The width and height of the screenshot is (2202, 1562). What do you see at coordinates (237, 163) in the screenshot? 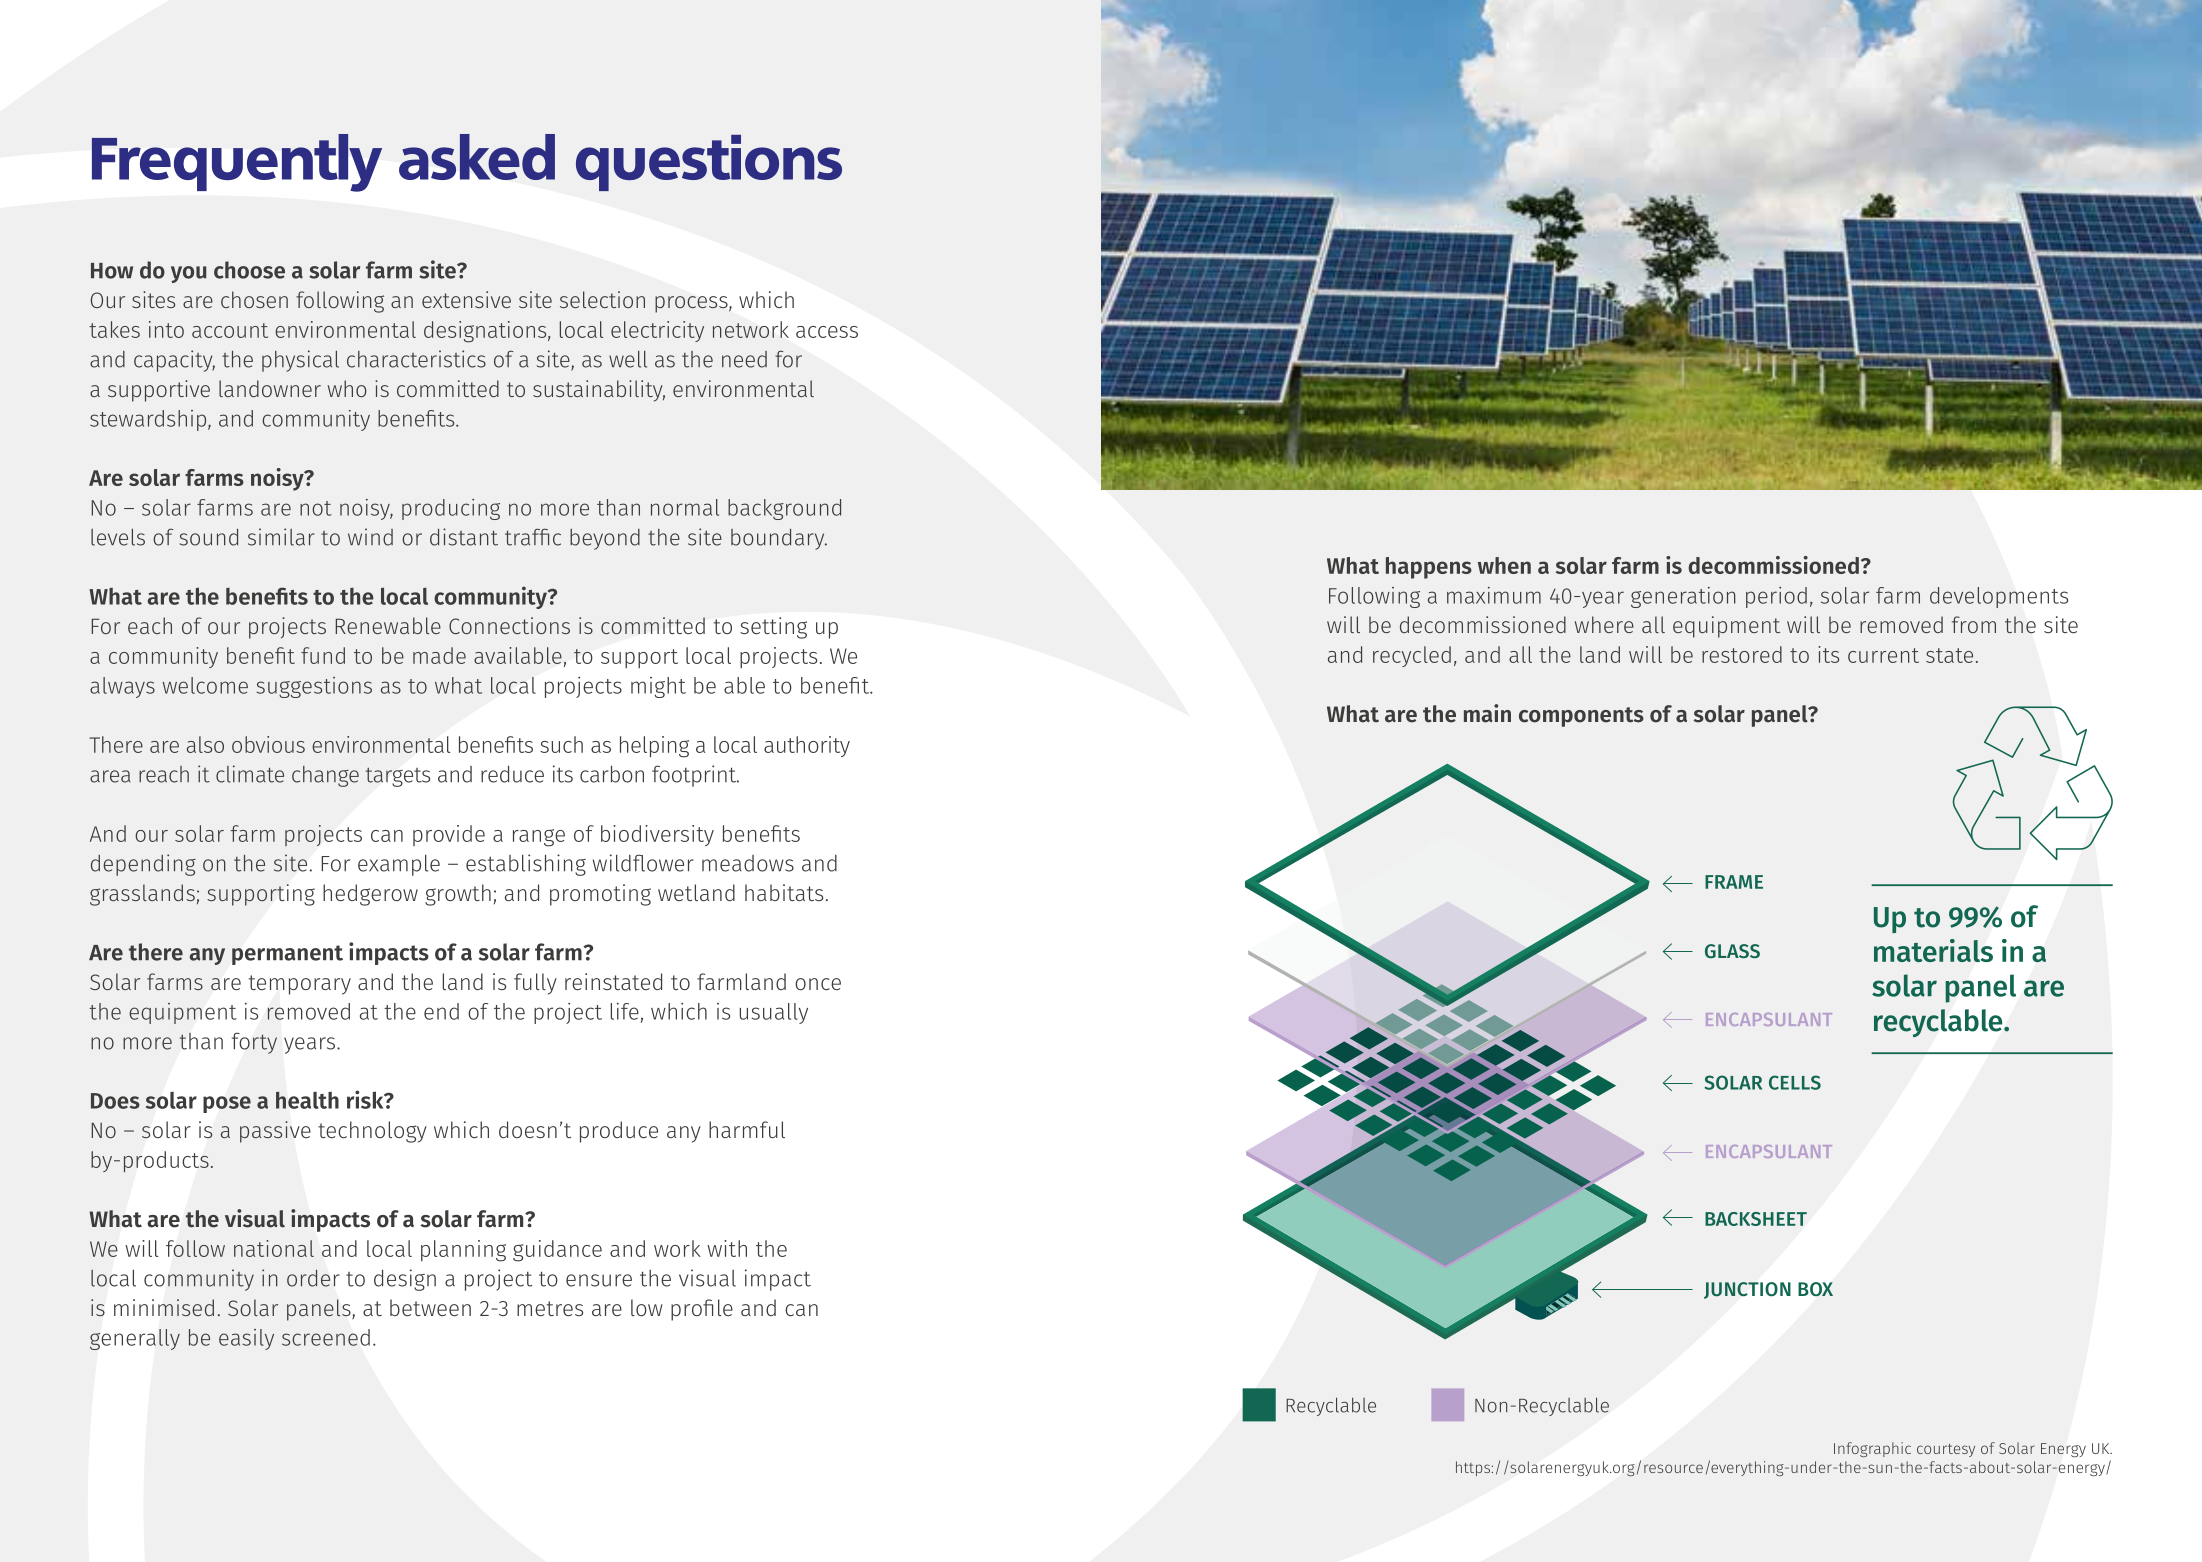
I see `Frequently` at bounding box center [237, 163].
